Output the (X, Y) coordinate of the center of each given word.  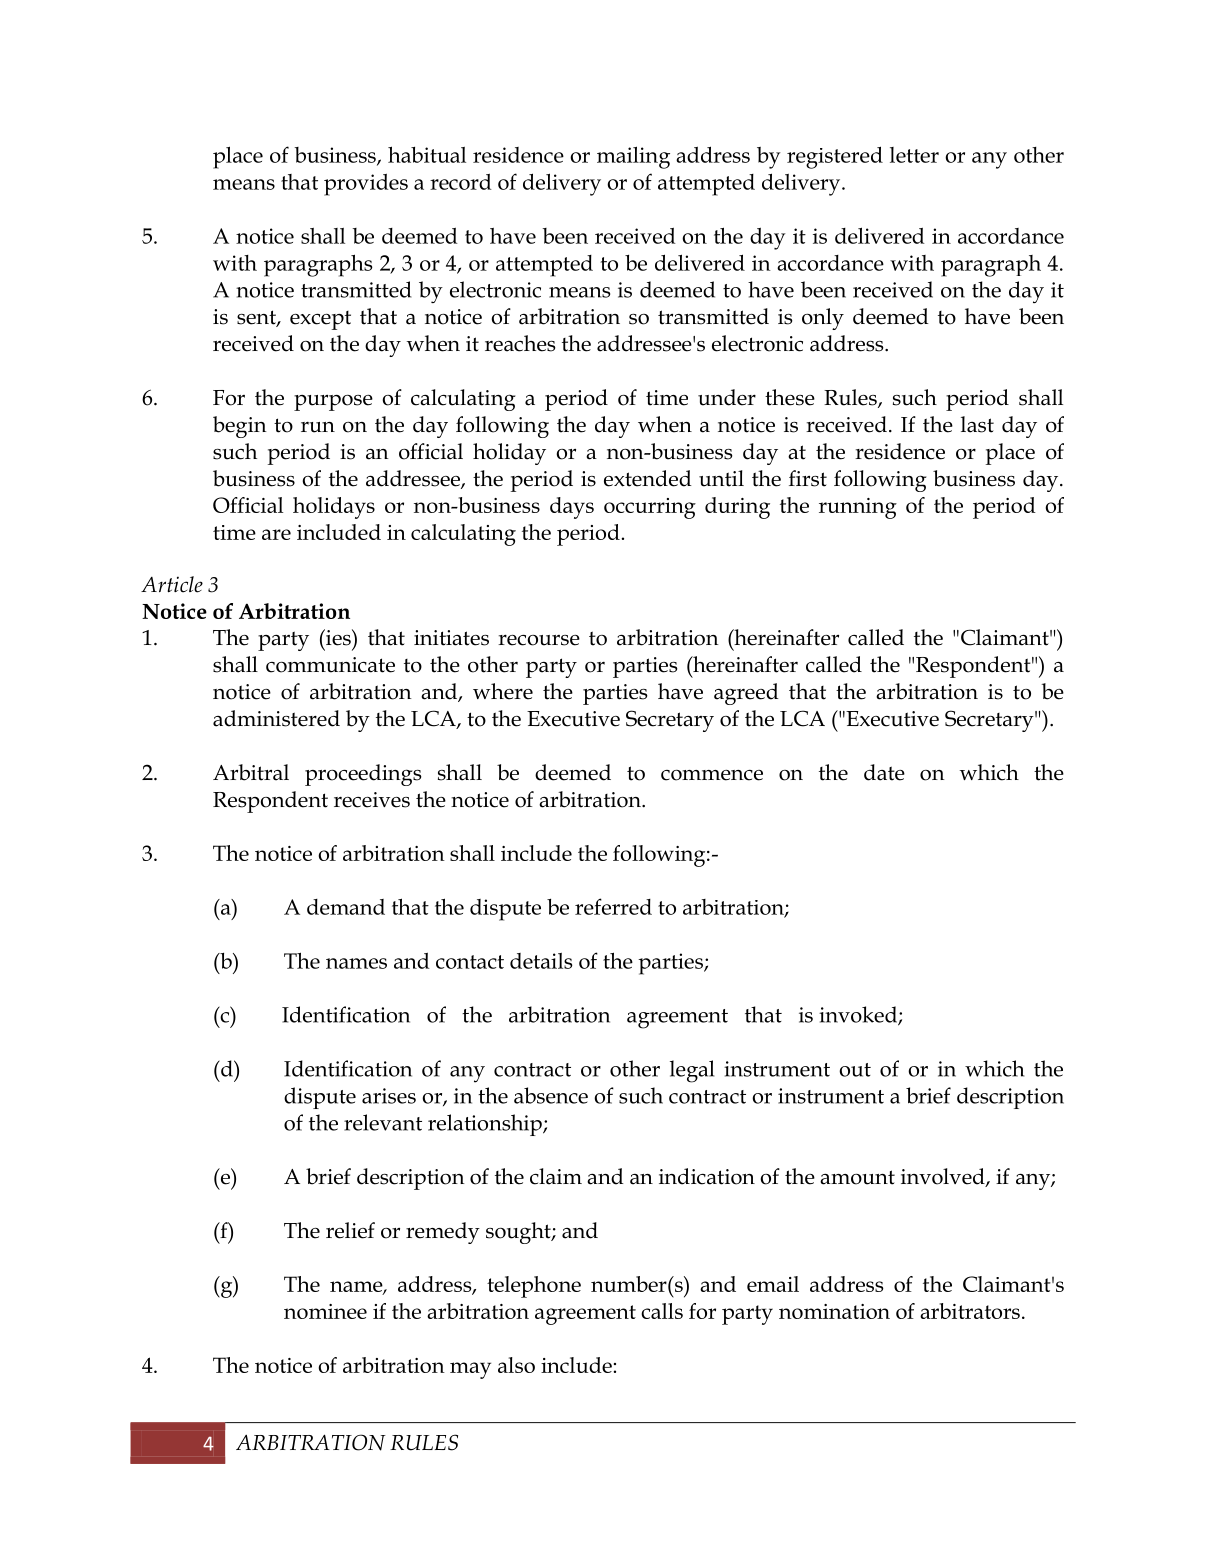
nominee (325, 1311)
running (858, 508)
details (541, 961)
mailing (633, 157)
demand (346, 907)
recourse (539, 640)
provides (366, 185)
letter (914, 155)
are (276, 534)
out (855, 1070)
